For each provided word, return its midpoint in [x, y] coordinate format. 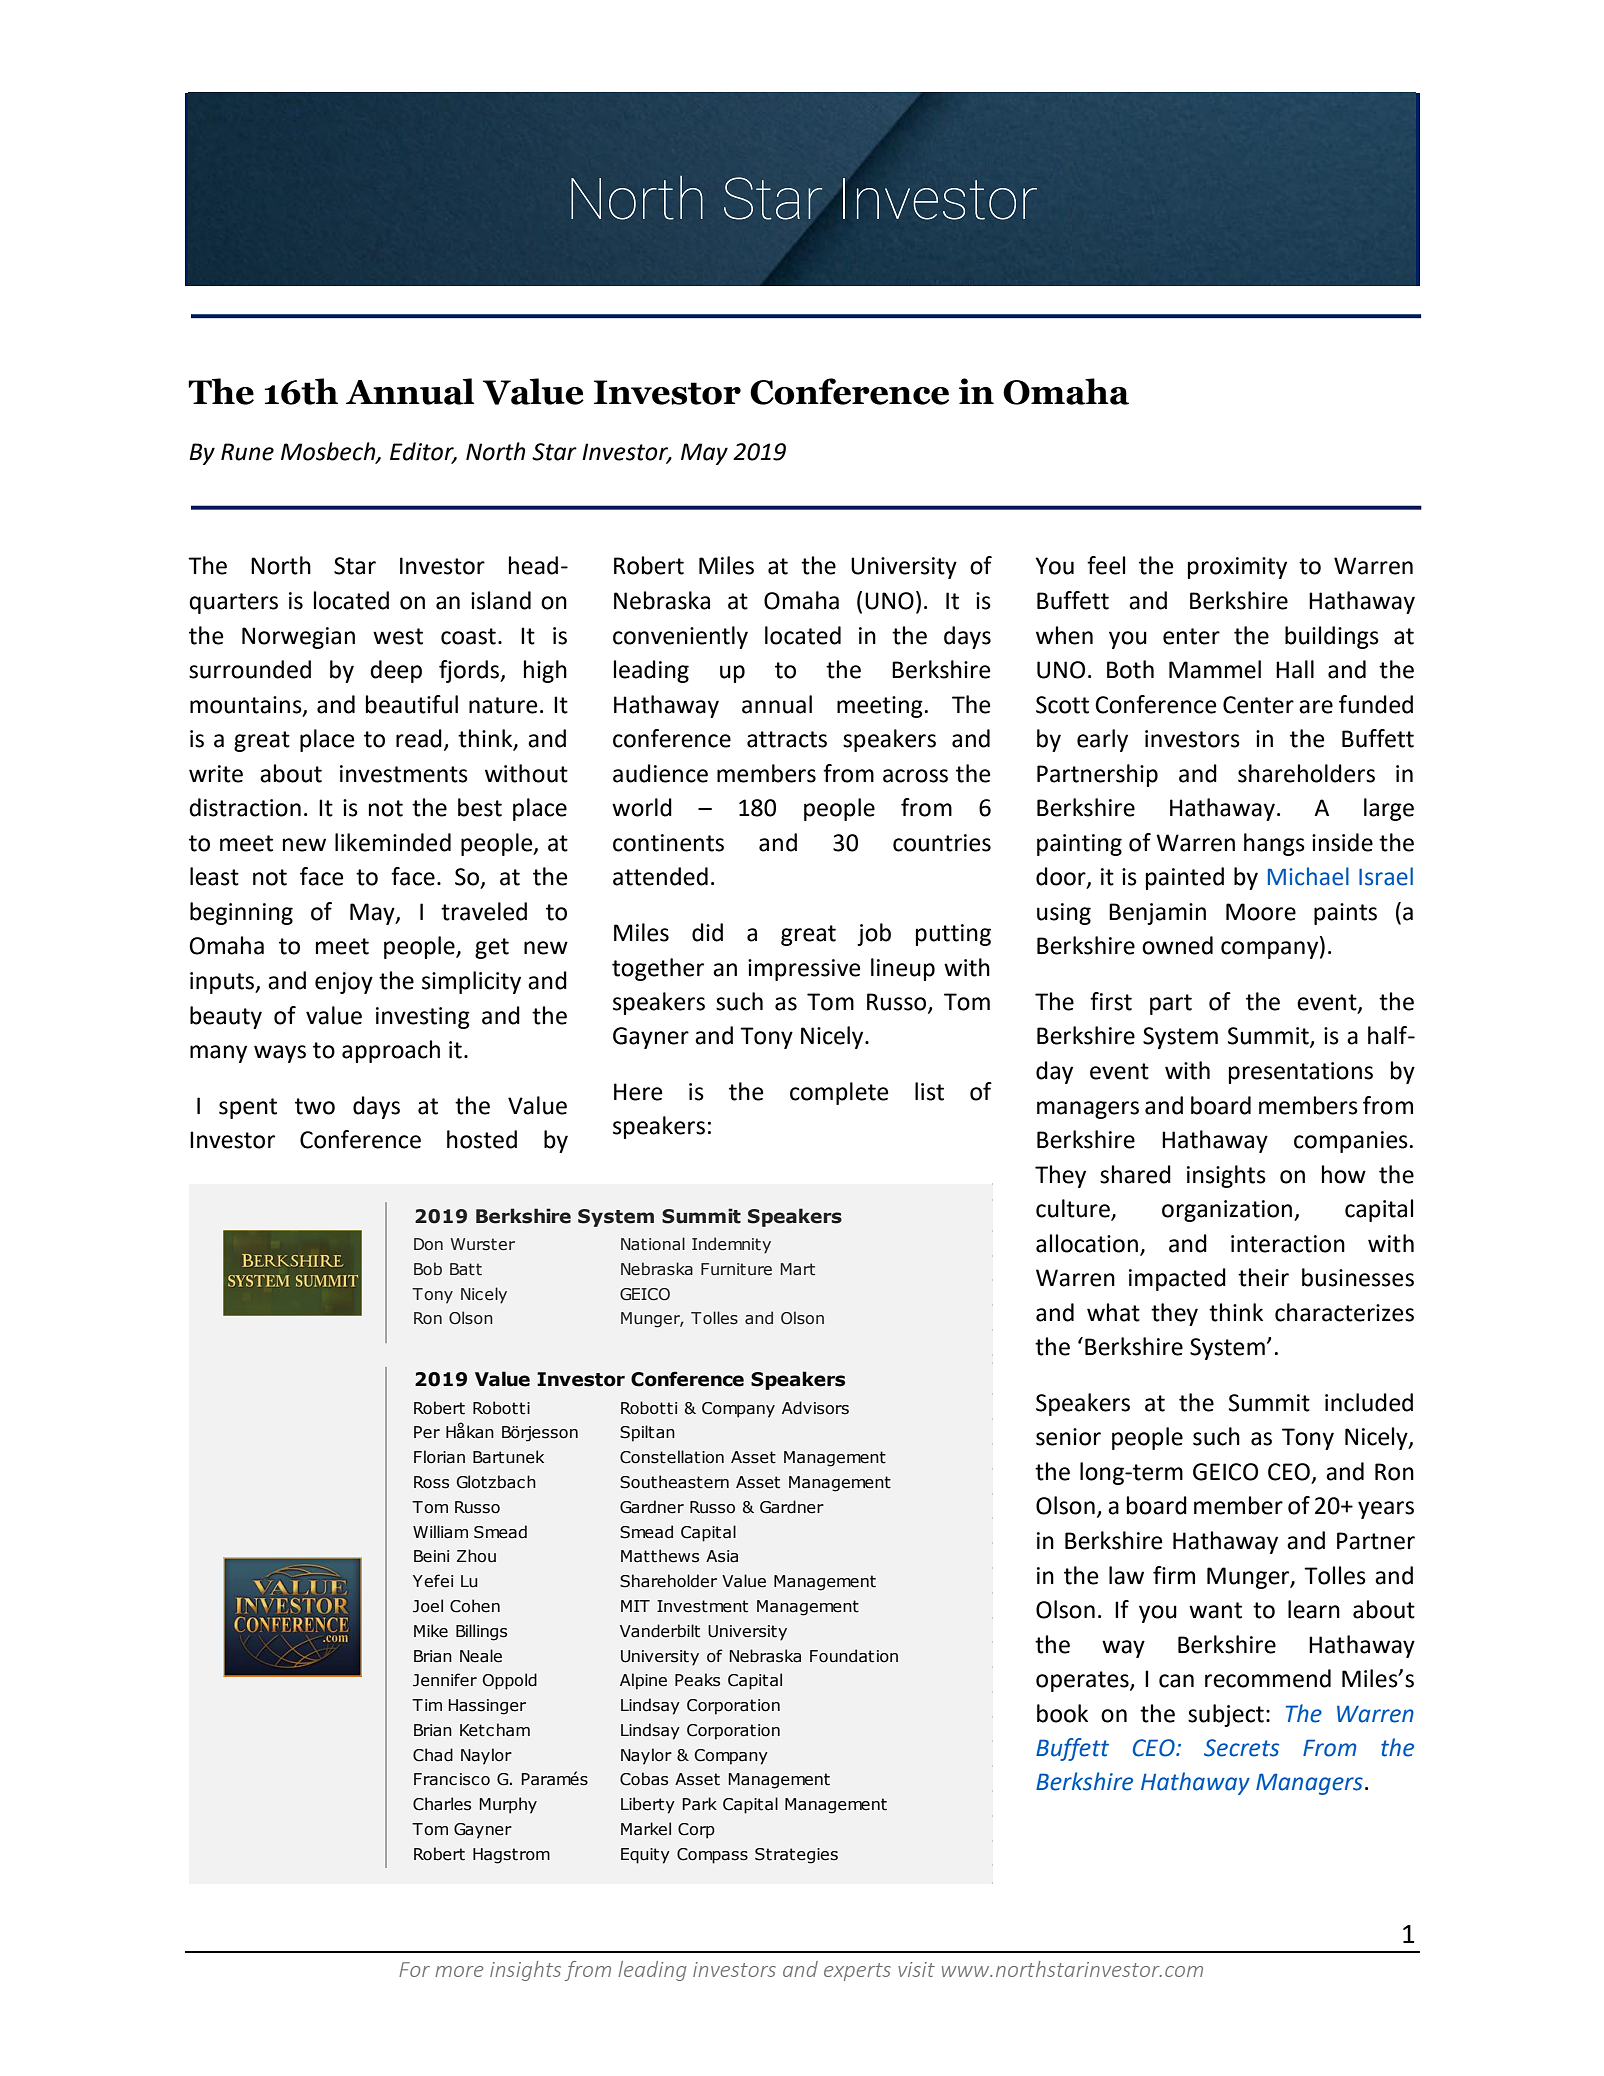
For [414, 1969]
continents [668, 843]
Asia [722, 1556]
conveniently [680, 637]
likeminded [393, 842]
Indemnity [731, 1245]
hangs [1274, 844]
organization [1228, 1211]
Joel [428, 1606]
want [1215, 1610]
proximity [1237, 568]
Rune [247, 452]
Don [428, 1244]
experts [857, 1972]
